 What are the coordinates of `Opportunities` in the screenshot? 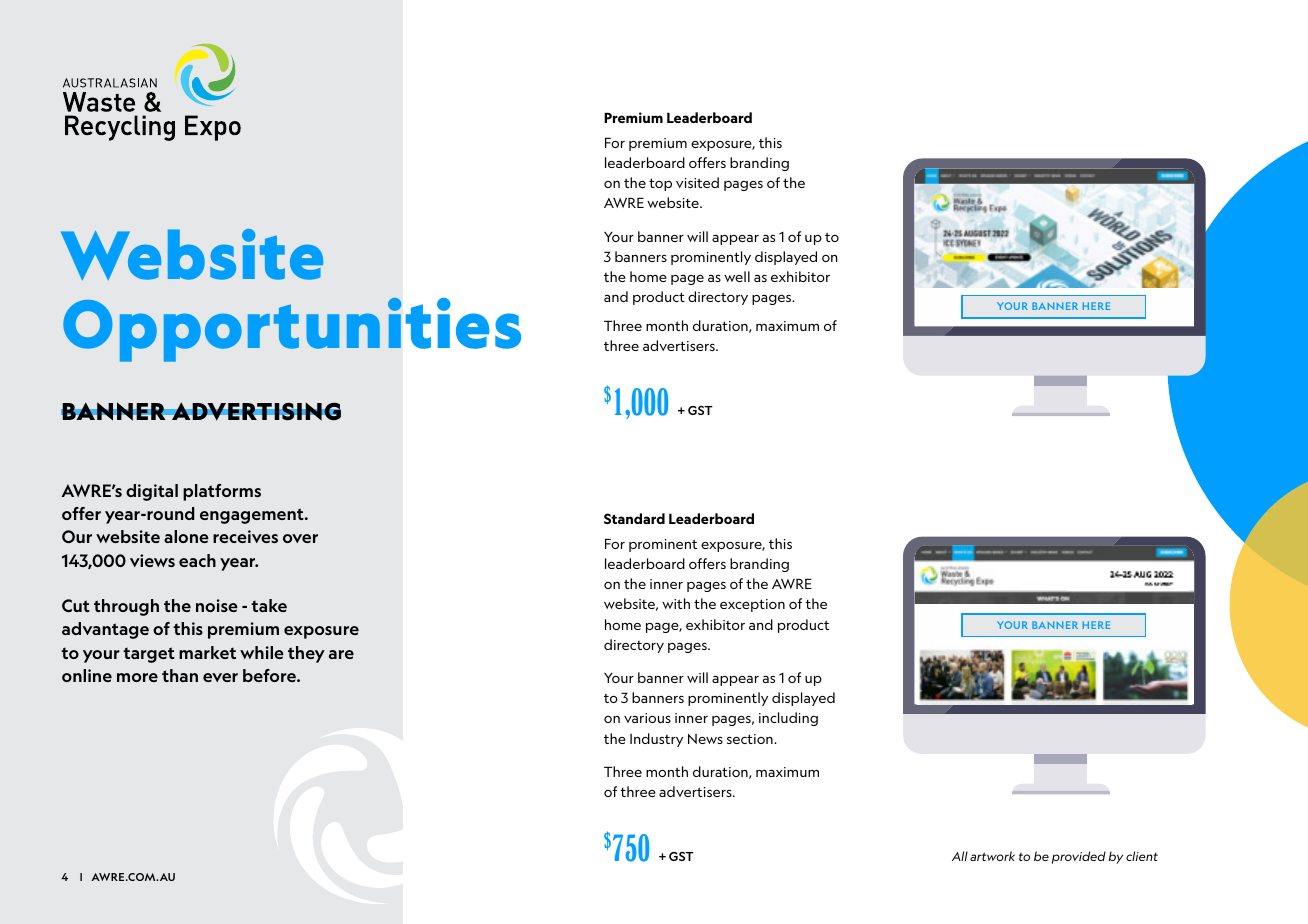 It's located at (292, 330).
